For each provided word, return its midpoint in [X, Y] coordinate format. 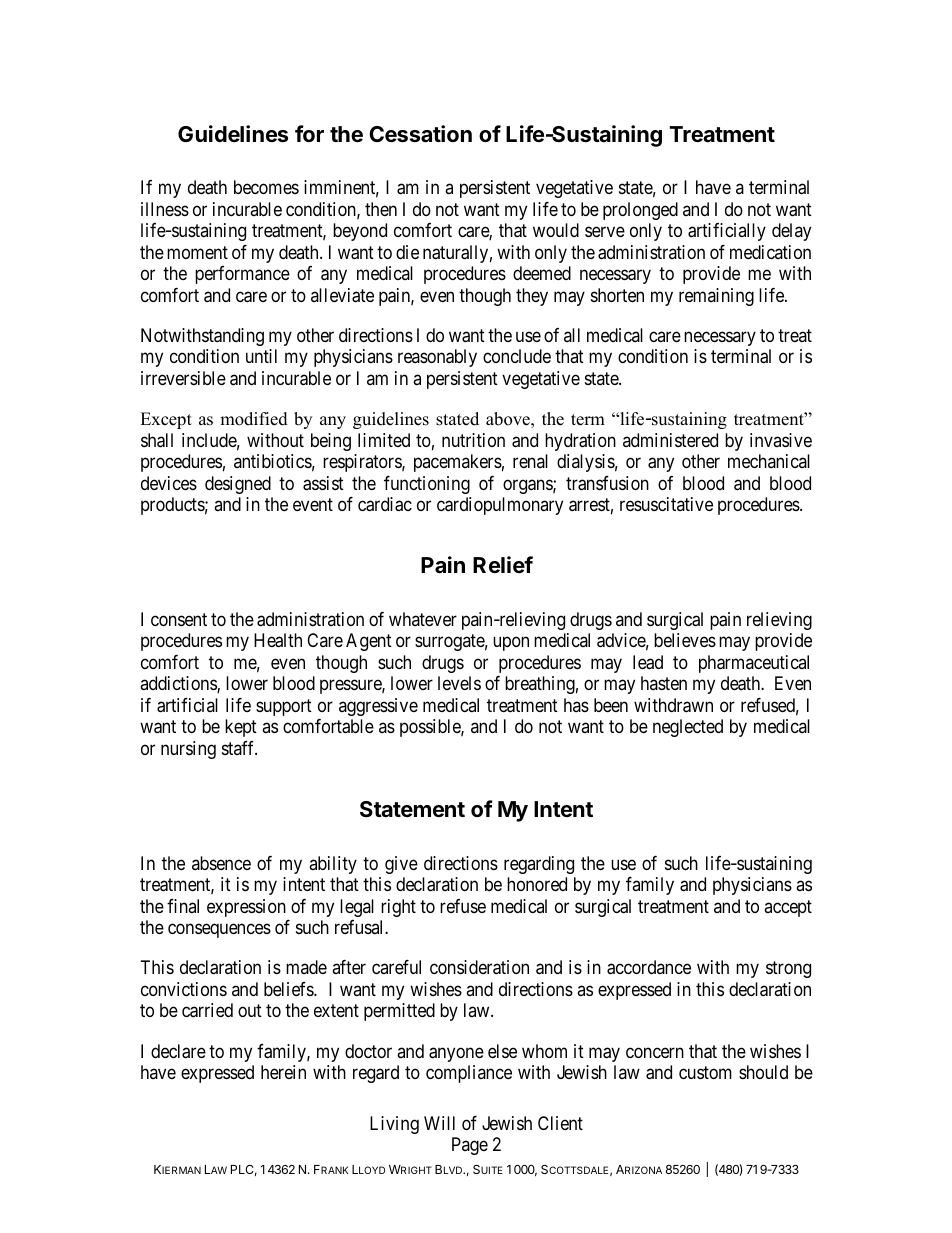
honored [537, 884]
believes [685, 640]
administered [670, 440]
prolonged [640, 211]
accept [788, 908]
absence [221, 863]
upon [511, 644]
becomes [266, 187]
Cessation [420, 134]
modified [254, 419]
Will [439, 1123]
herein [283, 1072]
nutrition [473, 440]
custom [705, 1072]
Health [278, 640]
